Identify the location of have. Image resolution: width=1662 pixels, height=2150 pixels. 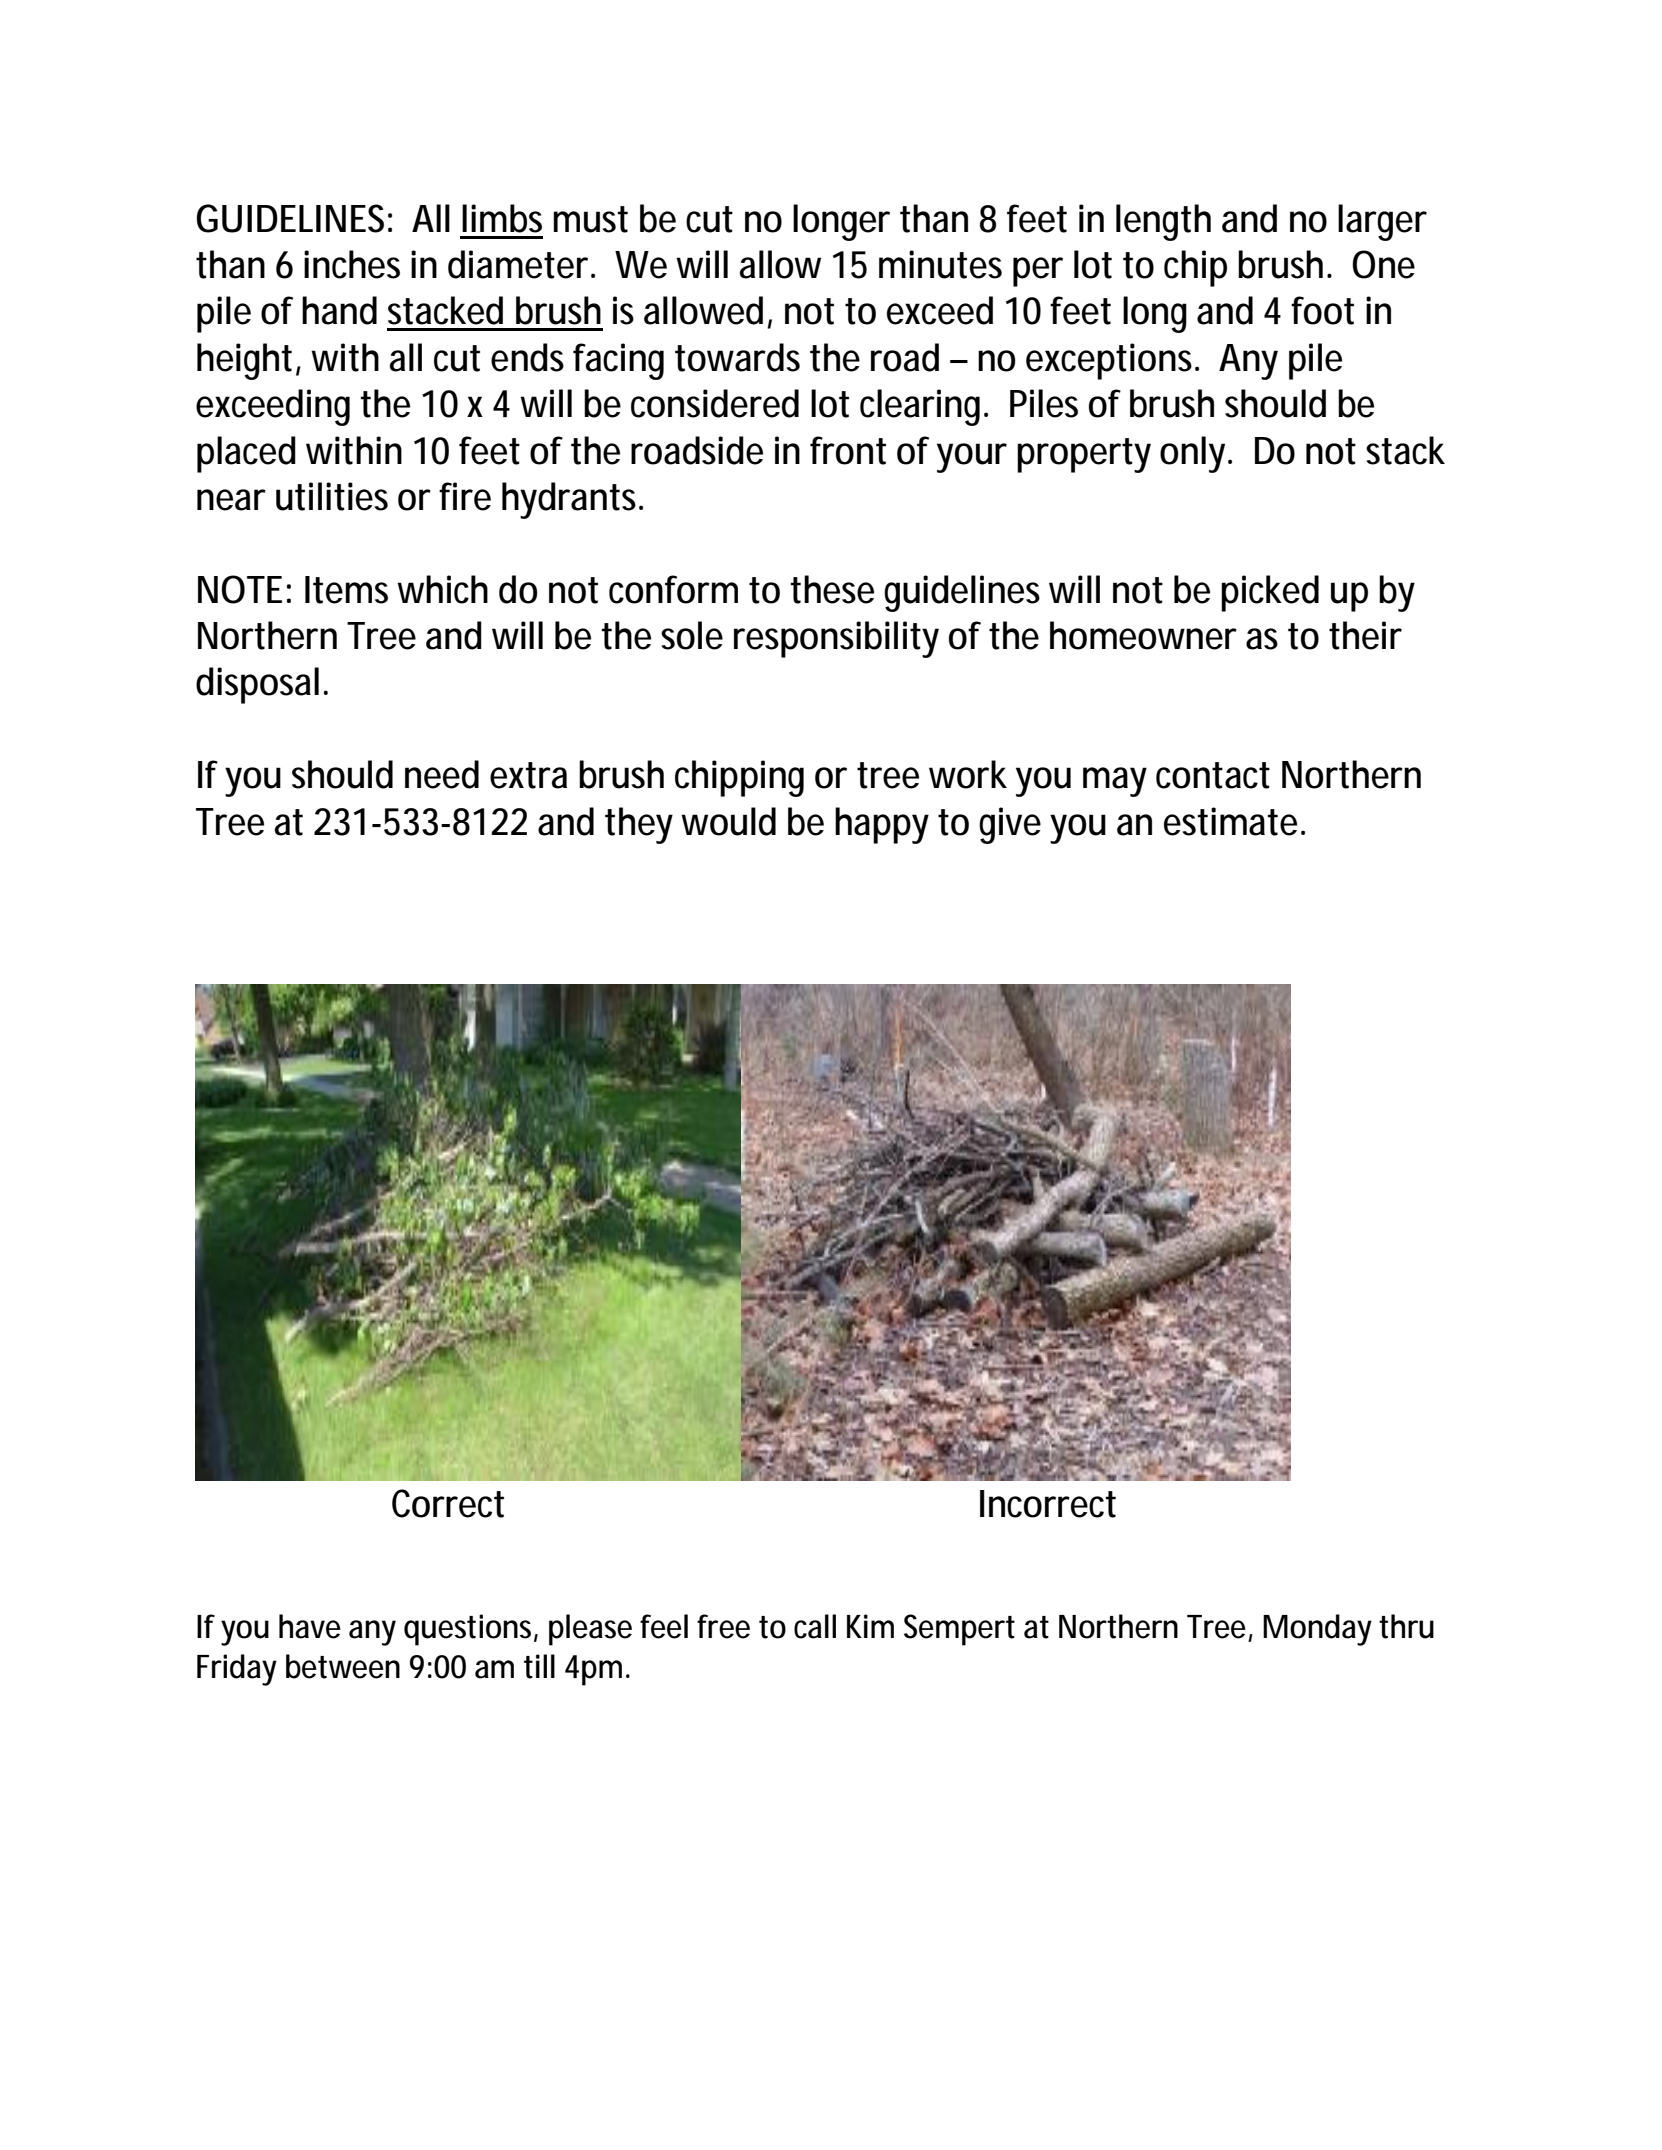
(310, 1626).
